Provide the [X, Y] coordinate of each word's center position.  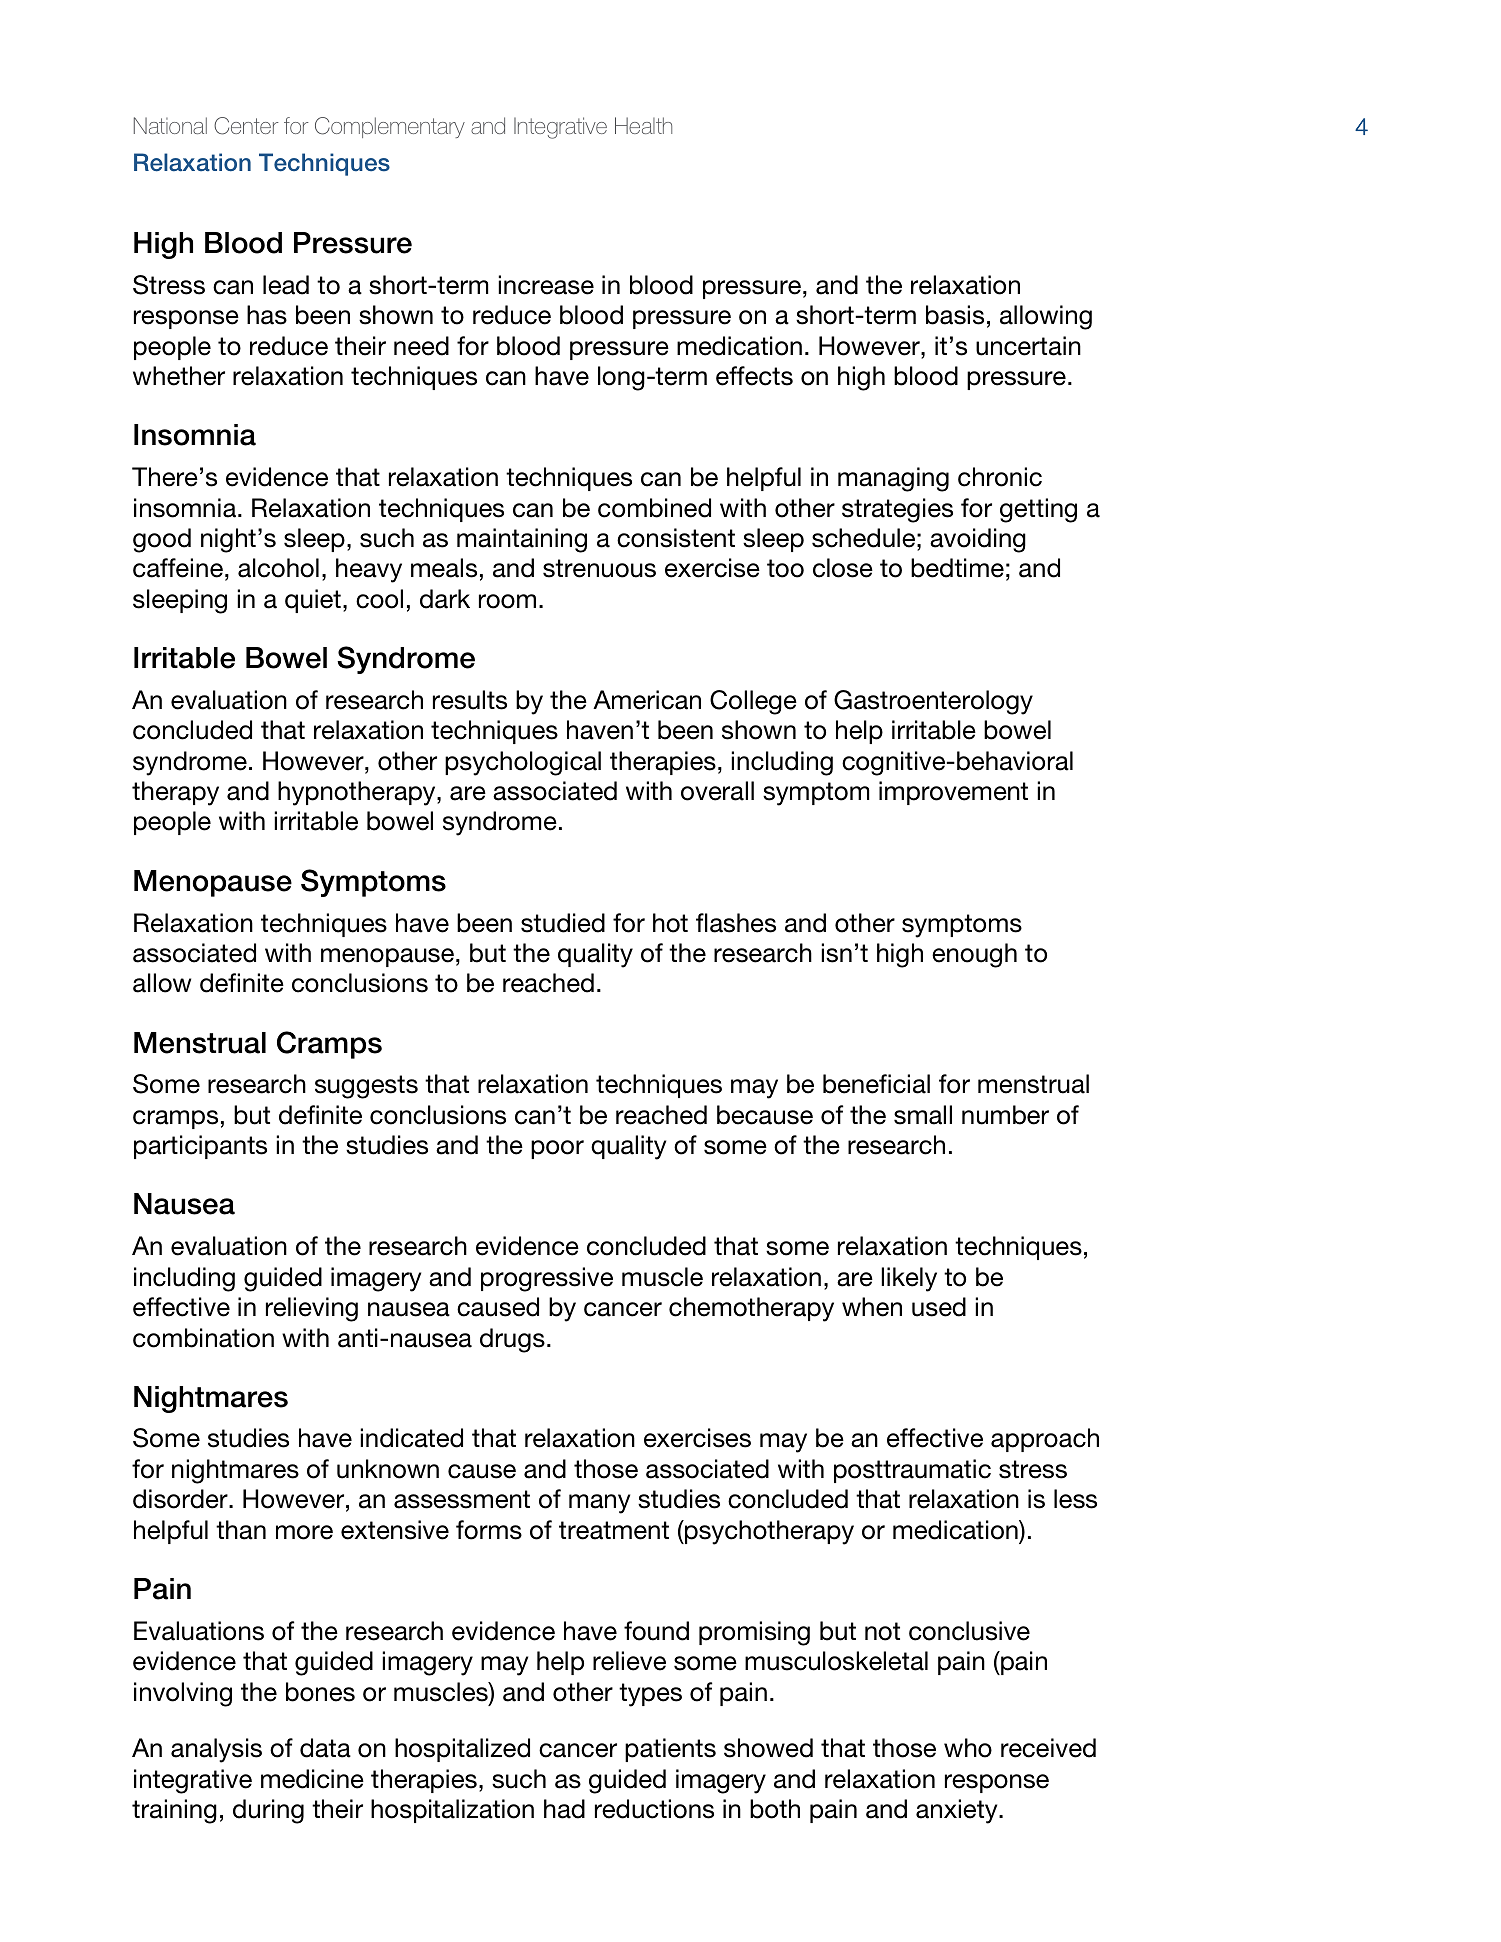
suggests [366, 1087]
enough [974, 955]
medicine [312, 1779]
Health [643, 125]
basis [955, 315]
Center [246, 126]
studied [563, 923]
